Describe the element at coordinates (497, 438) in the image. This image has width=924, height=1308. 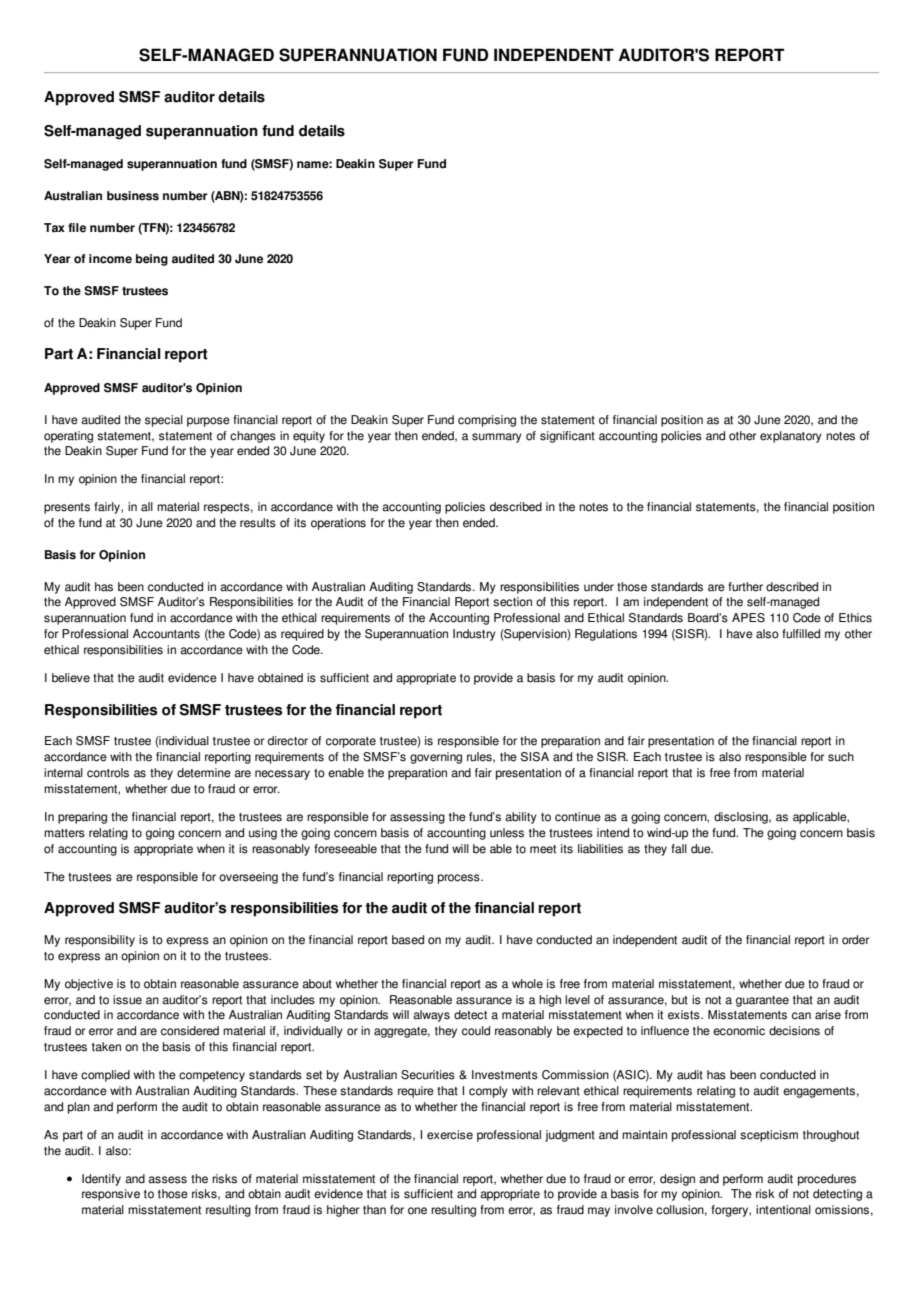
I see `summary` at that location.
